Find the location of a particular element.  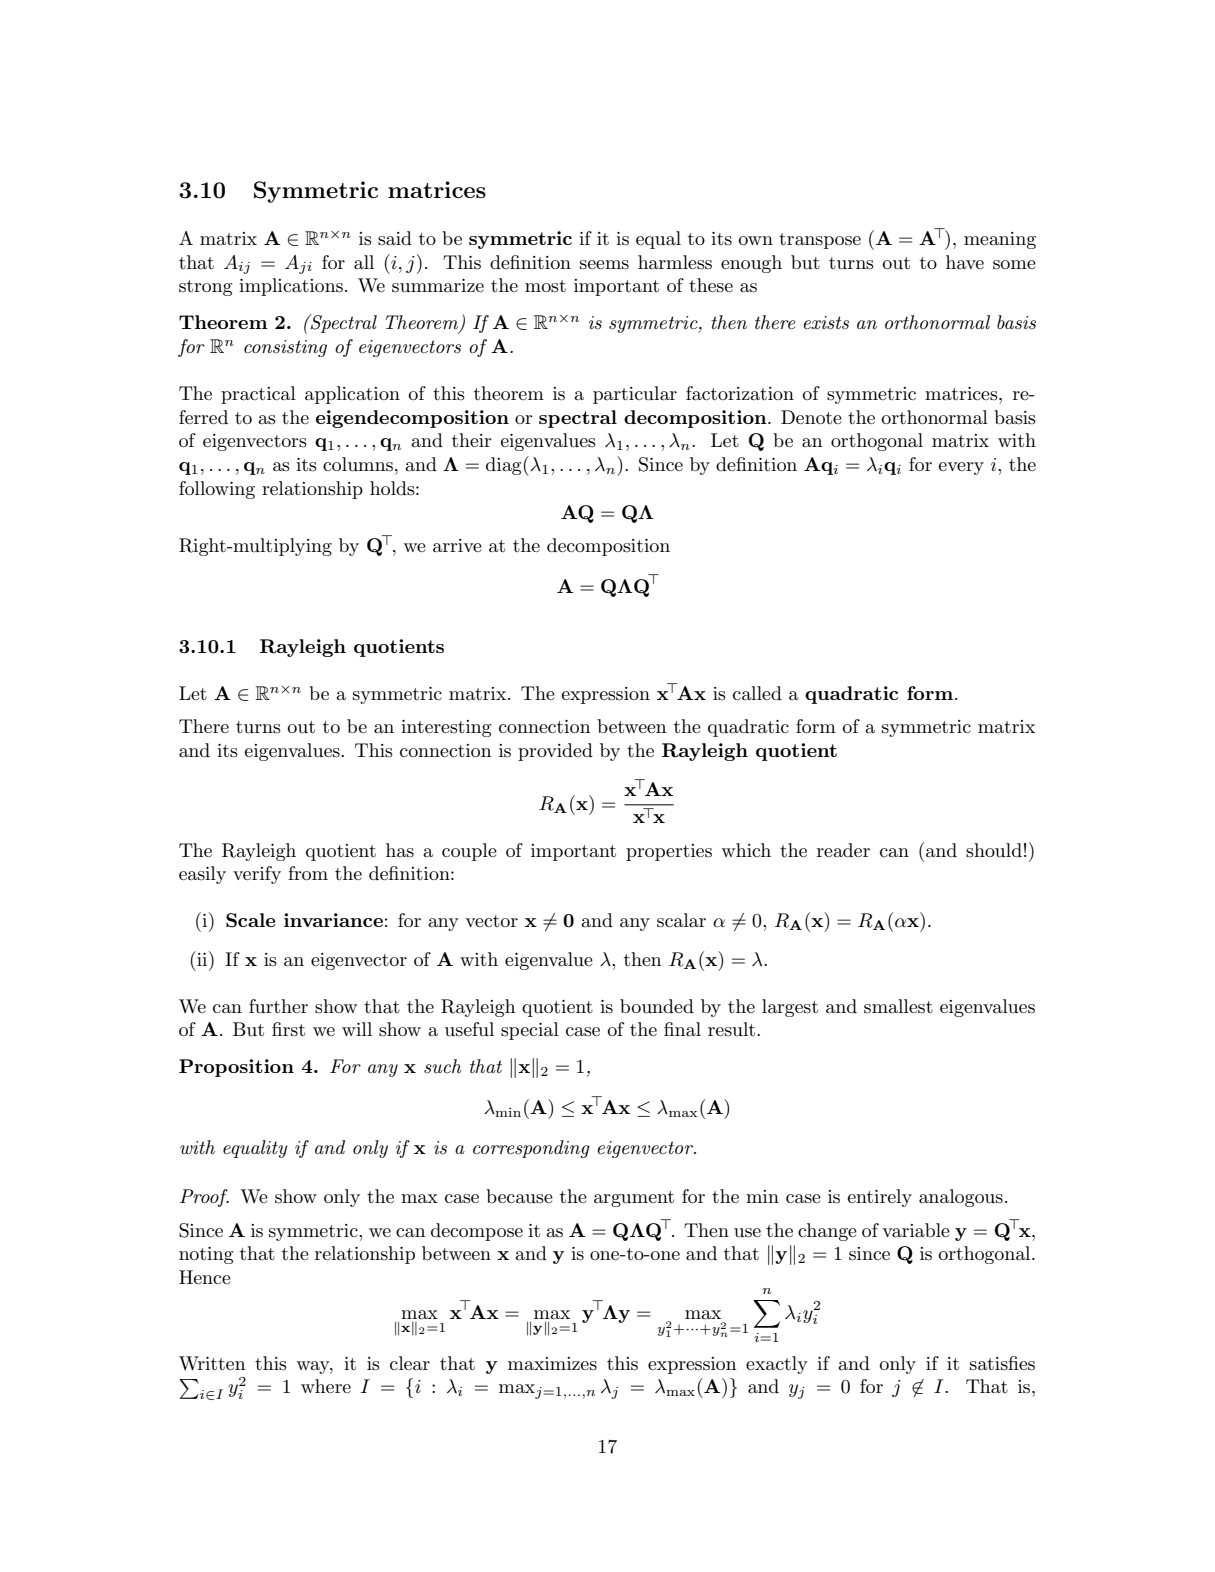

where is located at coordinates (326, 1386).
